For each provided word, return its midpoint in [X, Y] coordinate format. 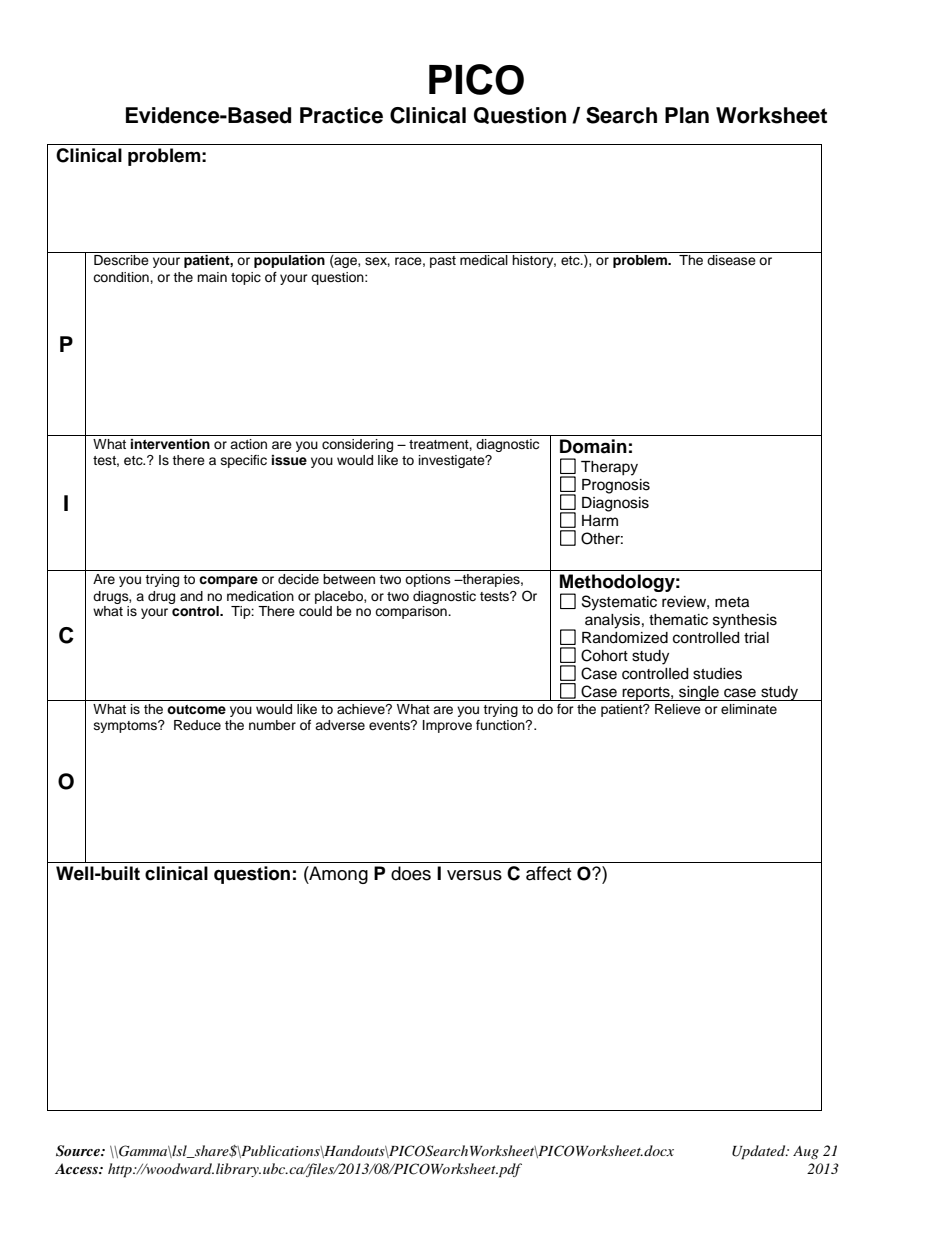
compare [228, 581]
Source [79, 1151]
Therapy [609, 468]
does [411, 873]
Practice [341, 115]
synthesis [745, 621]
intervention [170, 444]
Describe [121, 260]
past [443, 262]
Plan [687, 115]
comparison [412, 612]
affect [548, 873]
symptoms [126, 727]
